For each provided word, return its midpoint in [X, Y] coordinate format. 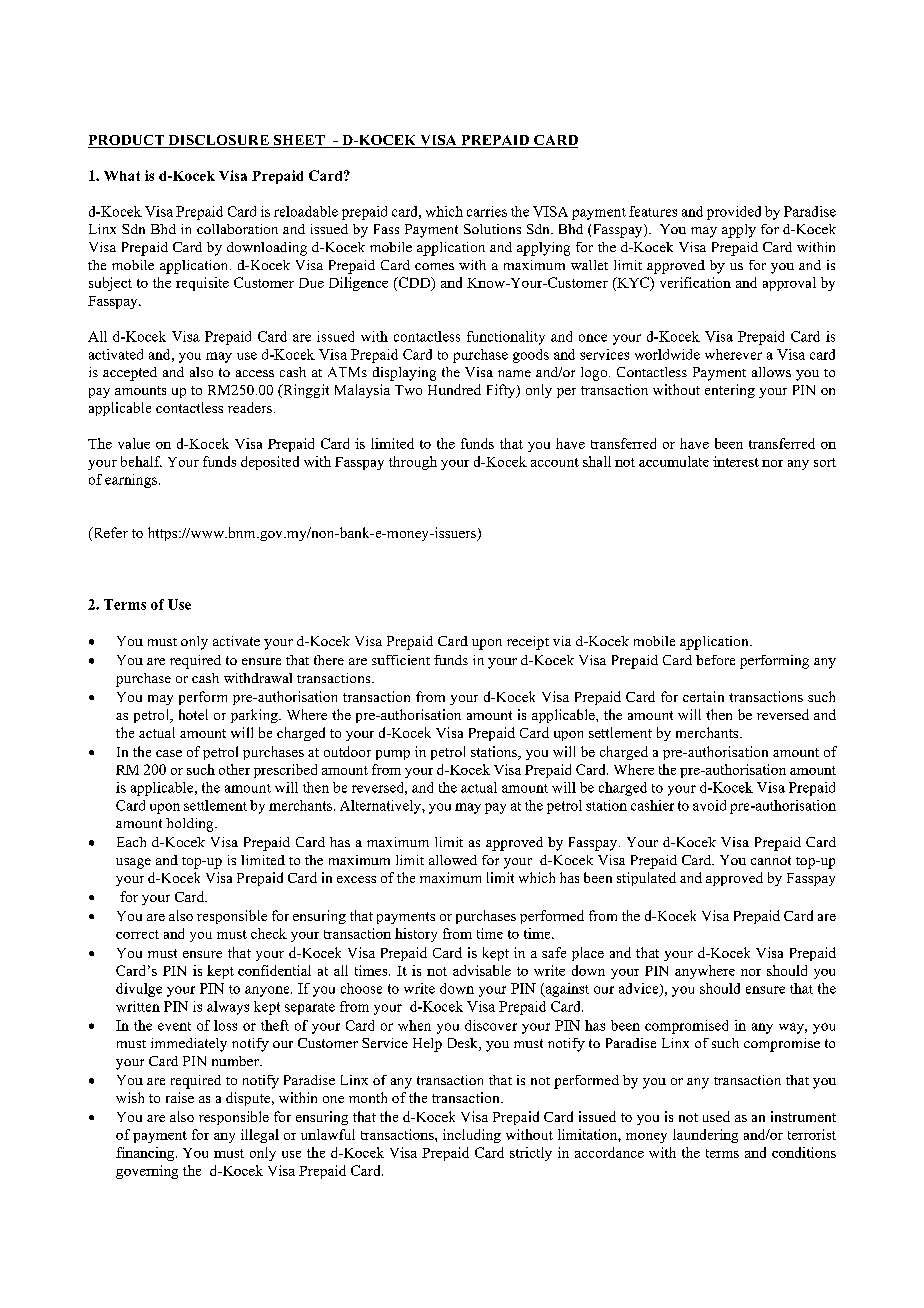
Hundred [454, 389]
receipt [528, 643]
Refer [109, 534]
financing [146, 1154]
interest [736, 461]
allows [771, 372]
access [255, 373]
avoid [709, 805]
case [169, 753]
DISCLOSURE [218, 141]
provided [734, 213]
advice [640, 989]
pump [393, 755]
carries [487, 211]
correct [137, 934]
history [416, 935]
